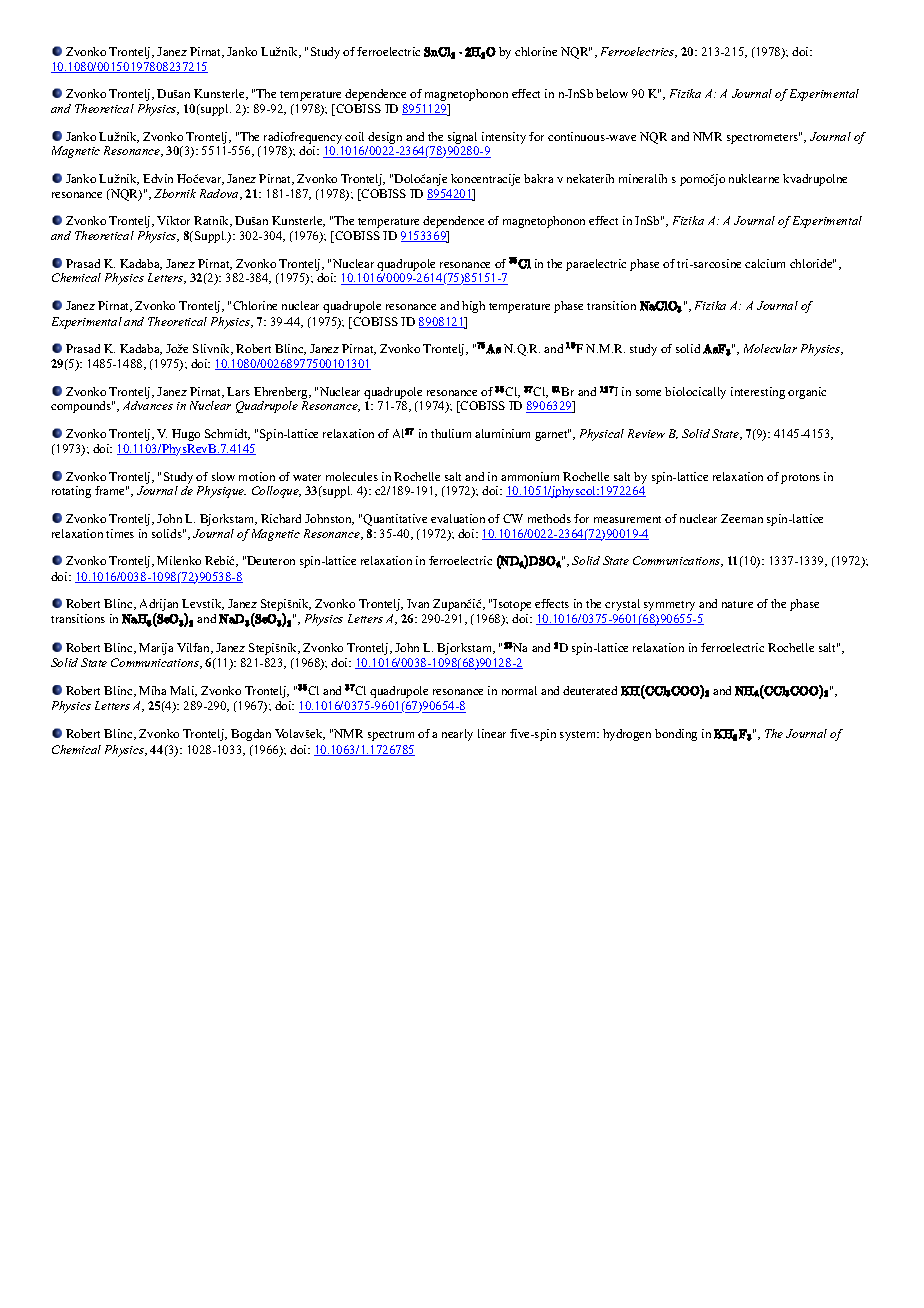 The width and height of the page is (924, 1308). Describe the element at coordinates (473, 307) in the page. I see `high` at that location.
